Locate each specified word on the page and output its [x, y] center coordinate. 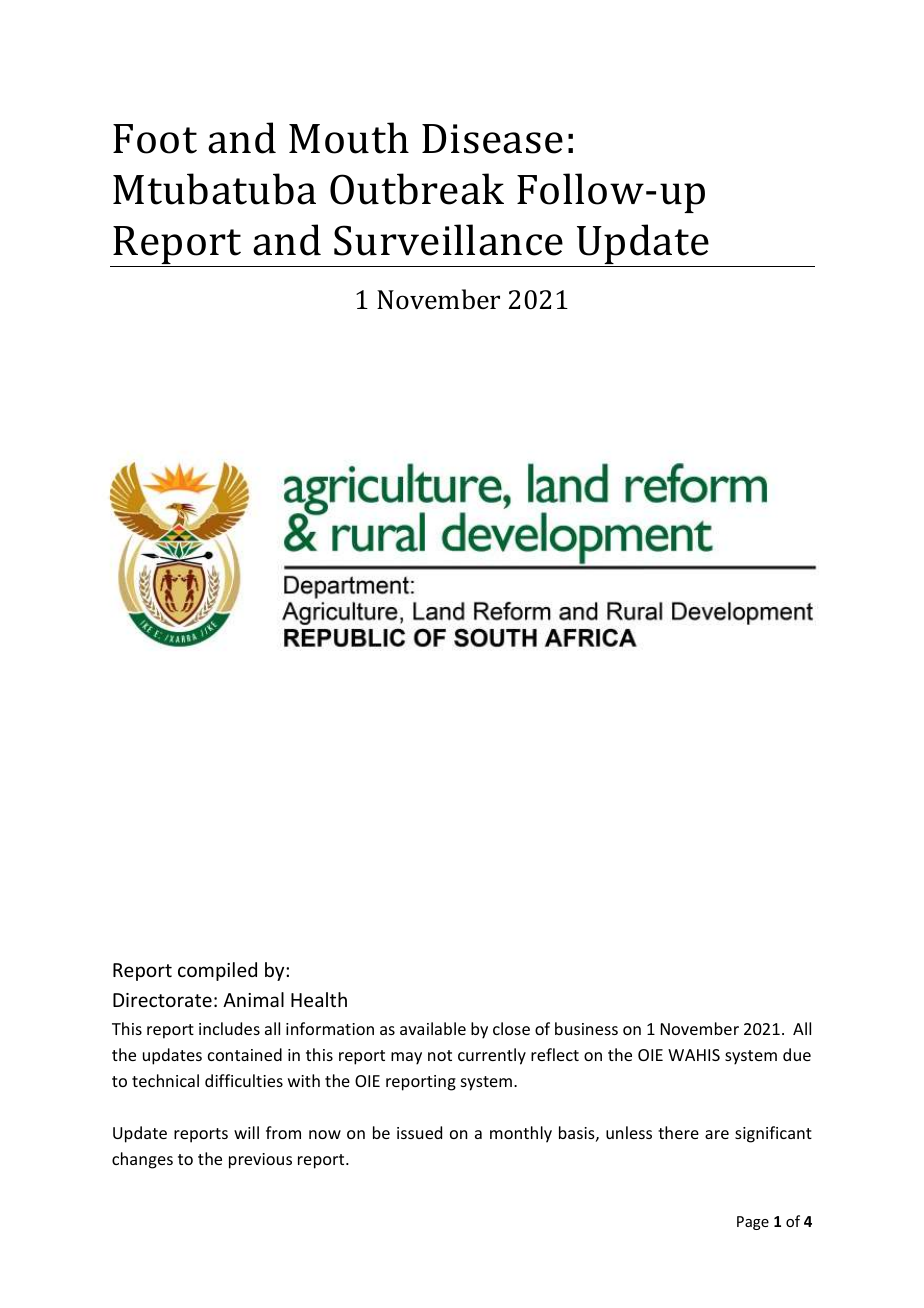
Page [753, 1223]
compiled [217, 971]
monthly [521, 1134]
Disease [492, 139]
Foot [155, 139]
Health [319, 999]
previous [260, 1161]
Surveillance [448, 240]
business [586, 1028]
